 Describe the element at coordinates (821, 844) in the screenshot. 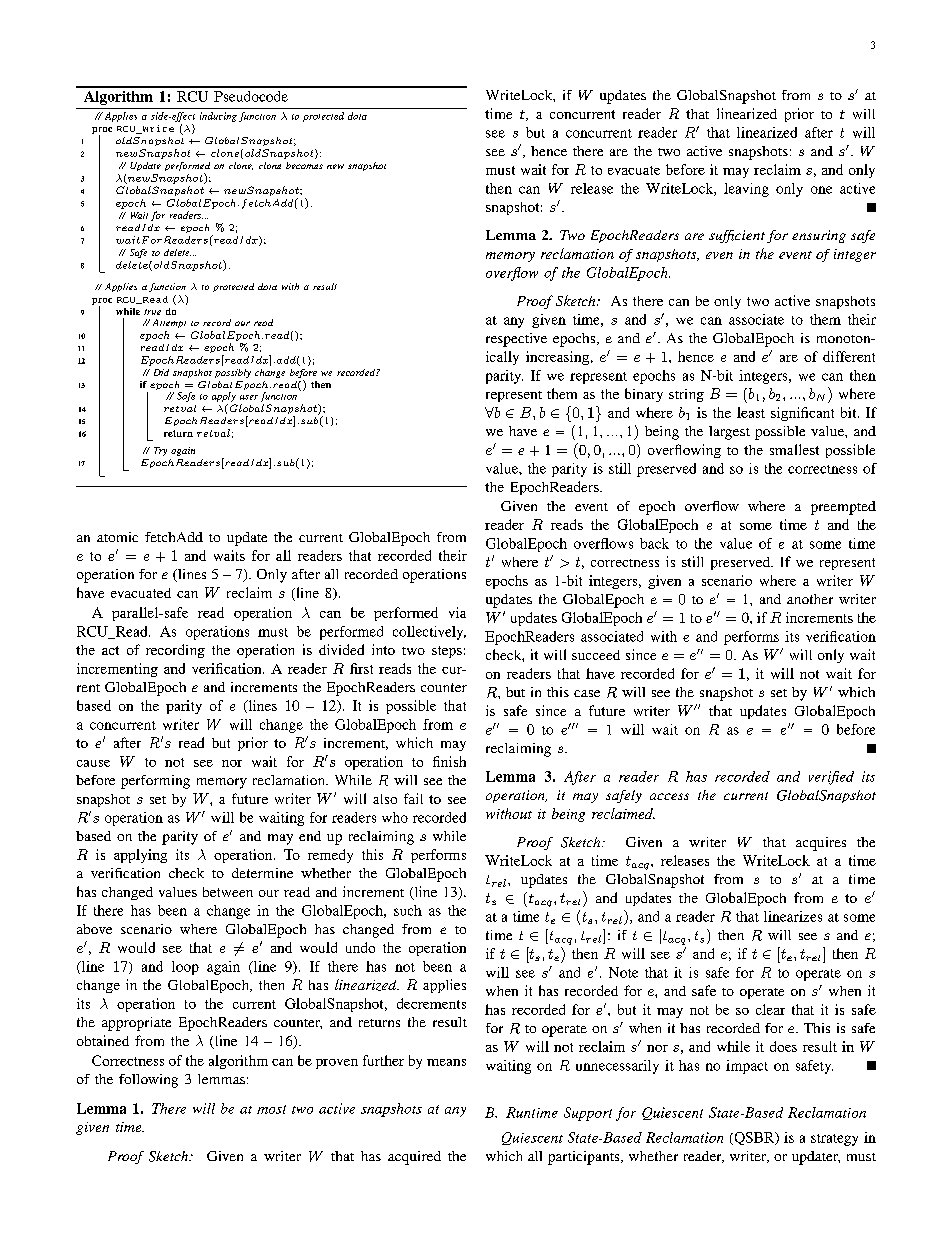

I see `acquires` at that location.
